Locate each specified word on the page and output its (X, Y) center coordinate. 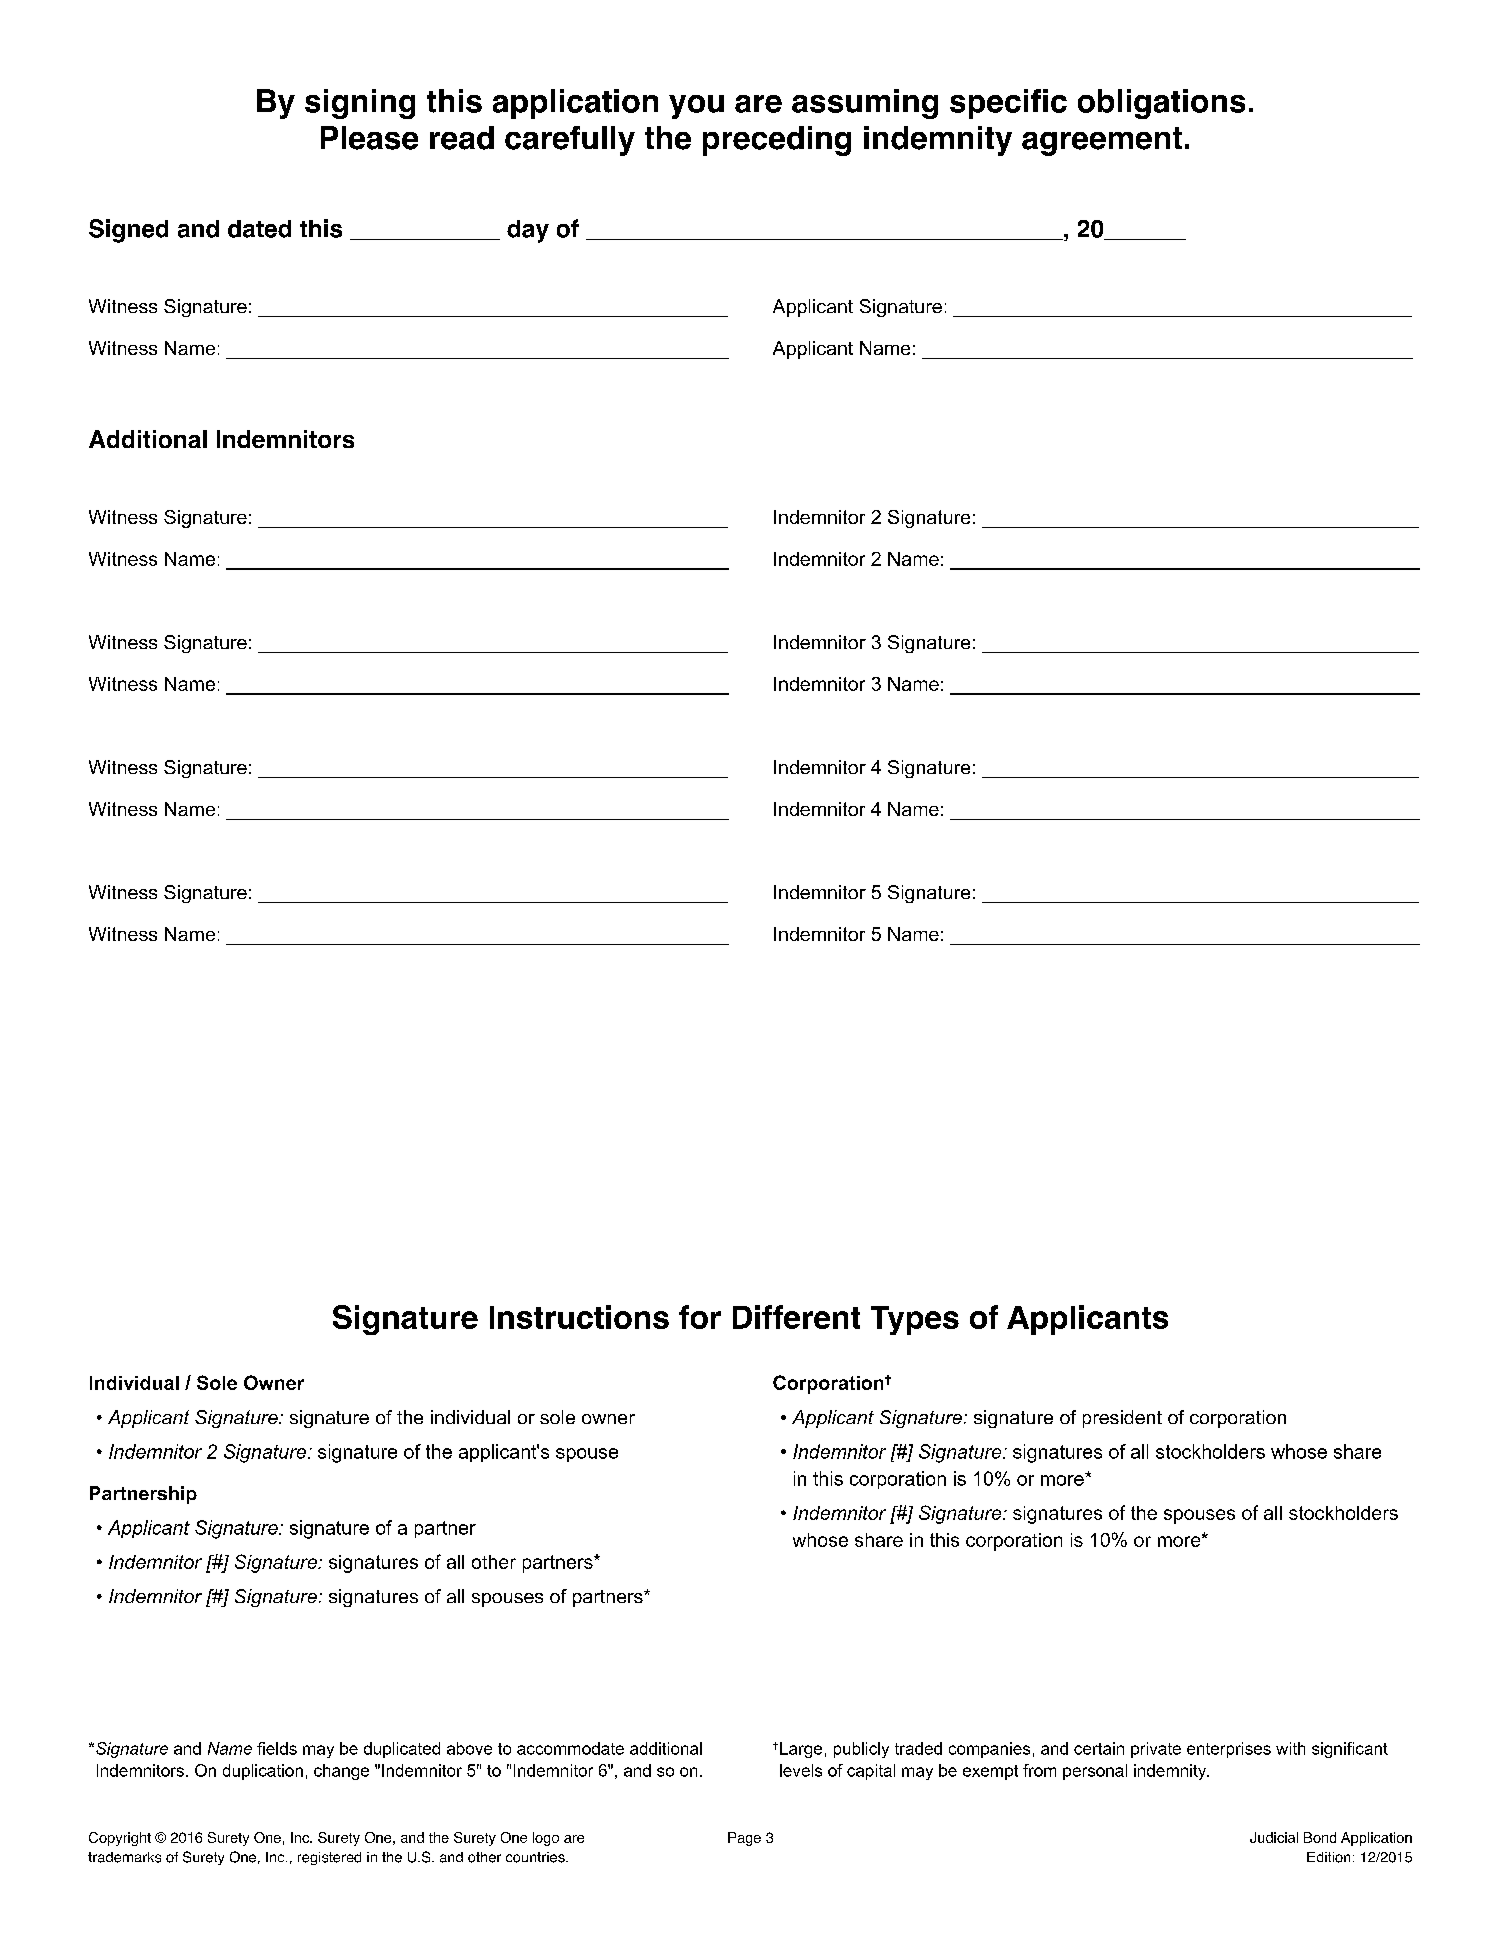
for (700, 1317)
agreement (1102, 141)
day (528, 231)
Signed (128, 231)
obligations (1161, 104)
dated (259, 229)
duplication (263, 1772)
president (1122, 1419)
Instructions (579, 1317)
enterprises (1229, 1750)
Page (744, 1839)
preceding (777, 141)
